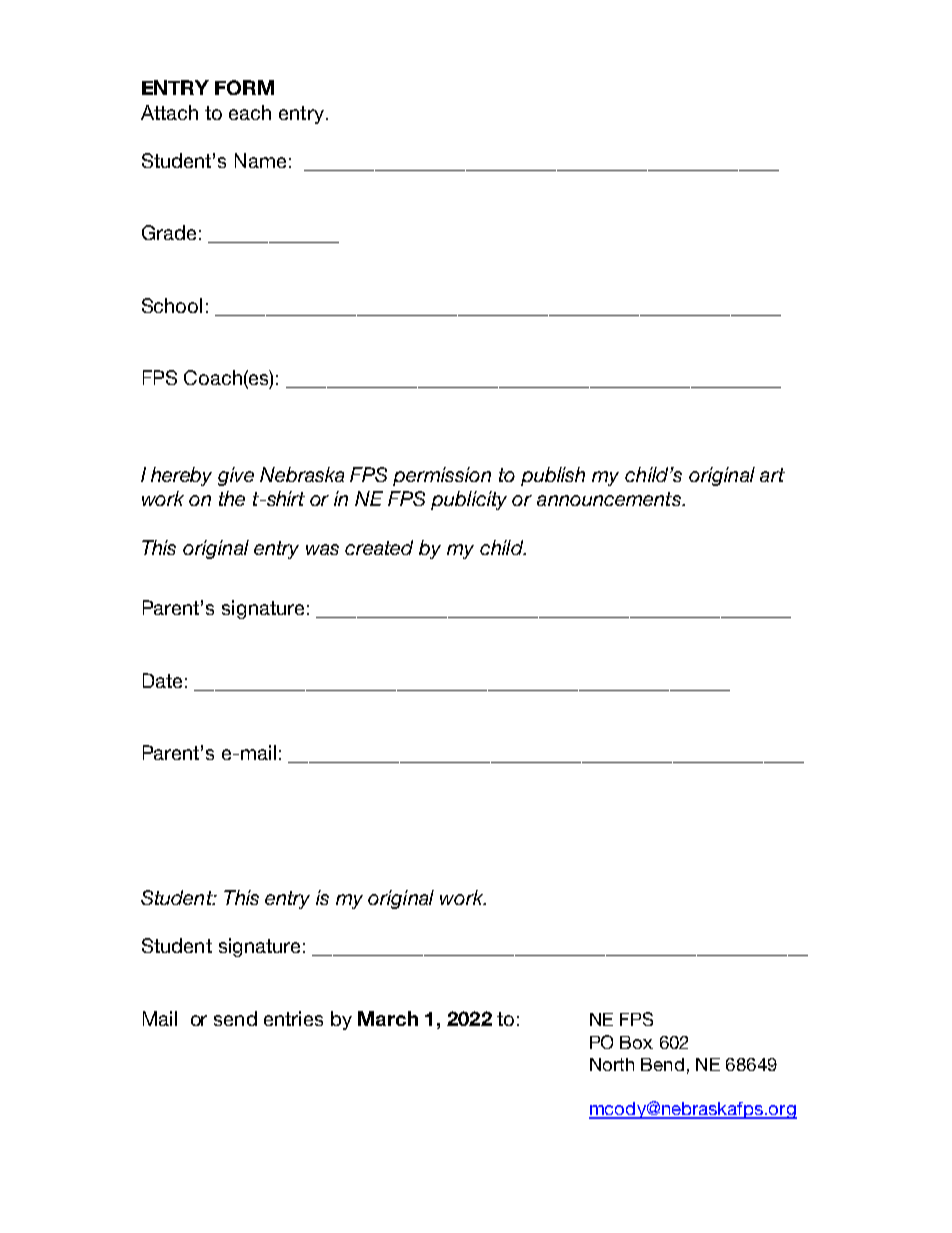  What do you see at coordinates (250, 112) in the document?
I see `each` at bounding box center [250, 112].
